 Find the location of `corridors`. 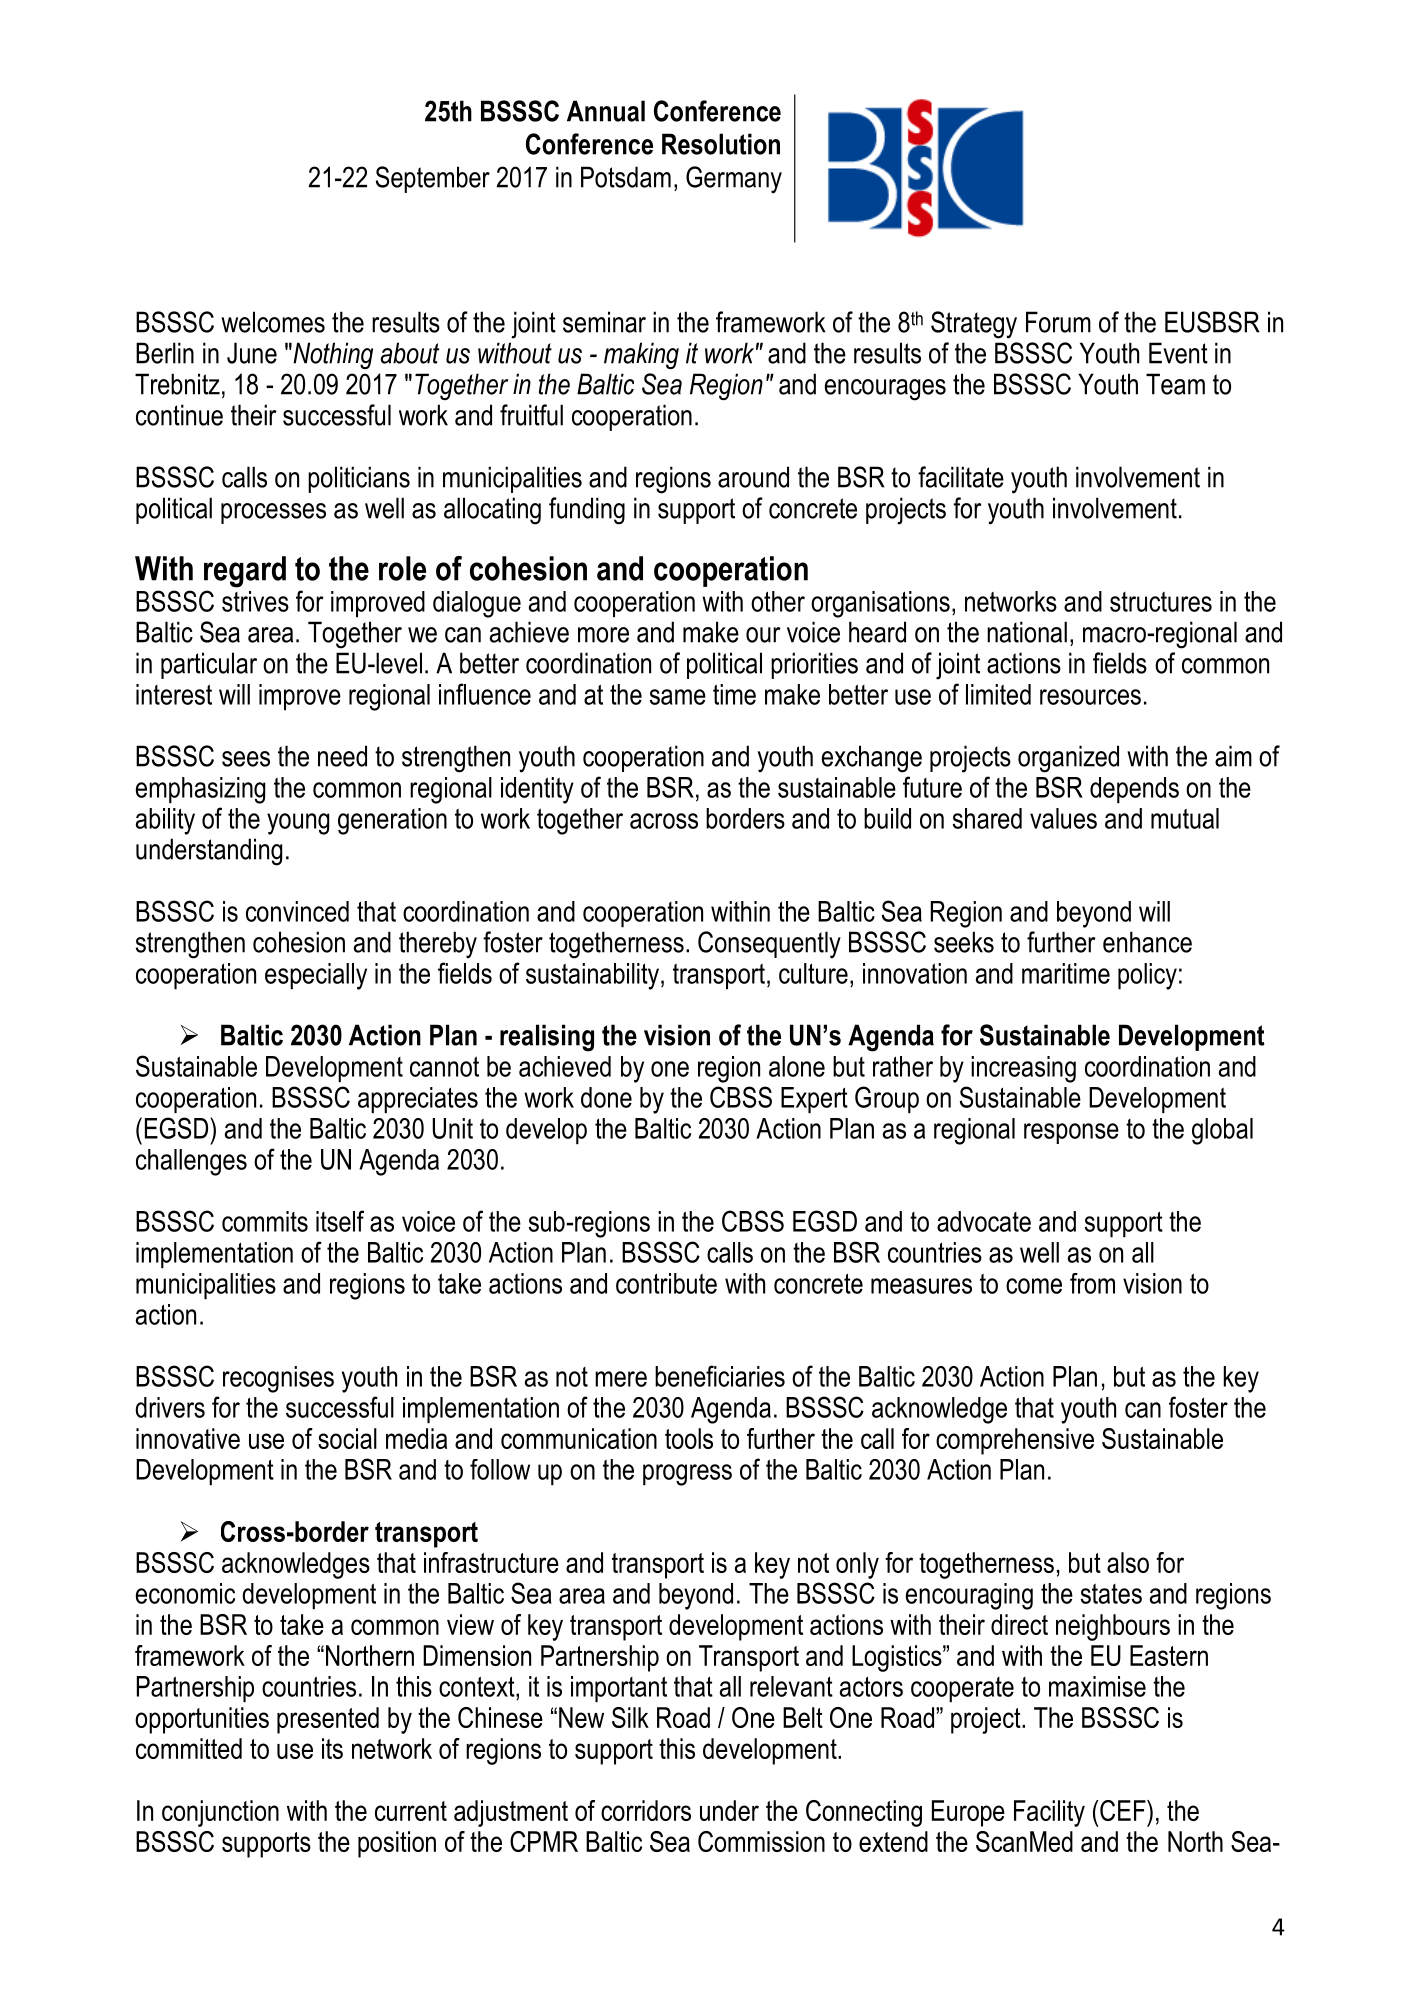

corridors is located at coordinates (646, 1810).
